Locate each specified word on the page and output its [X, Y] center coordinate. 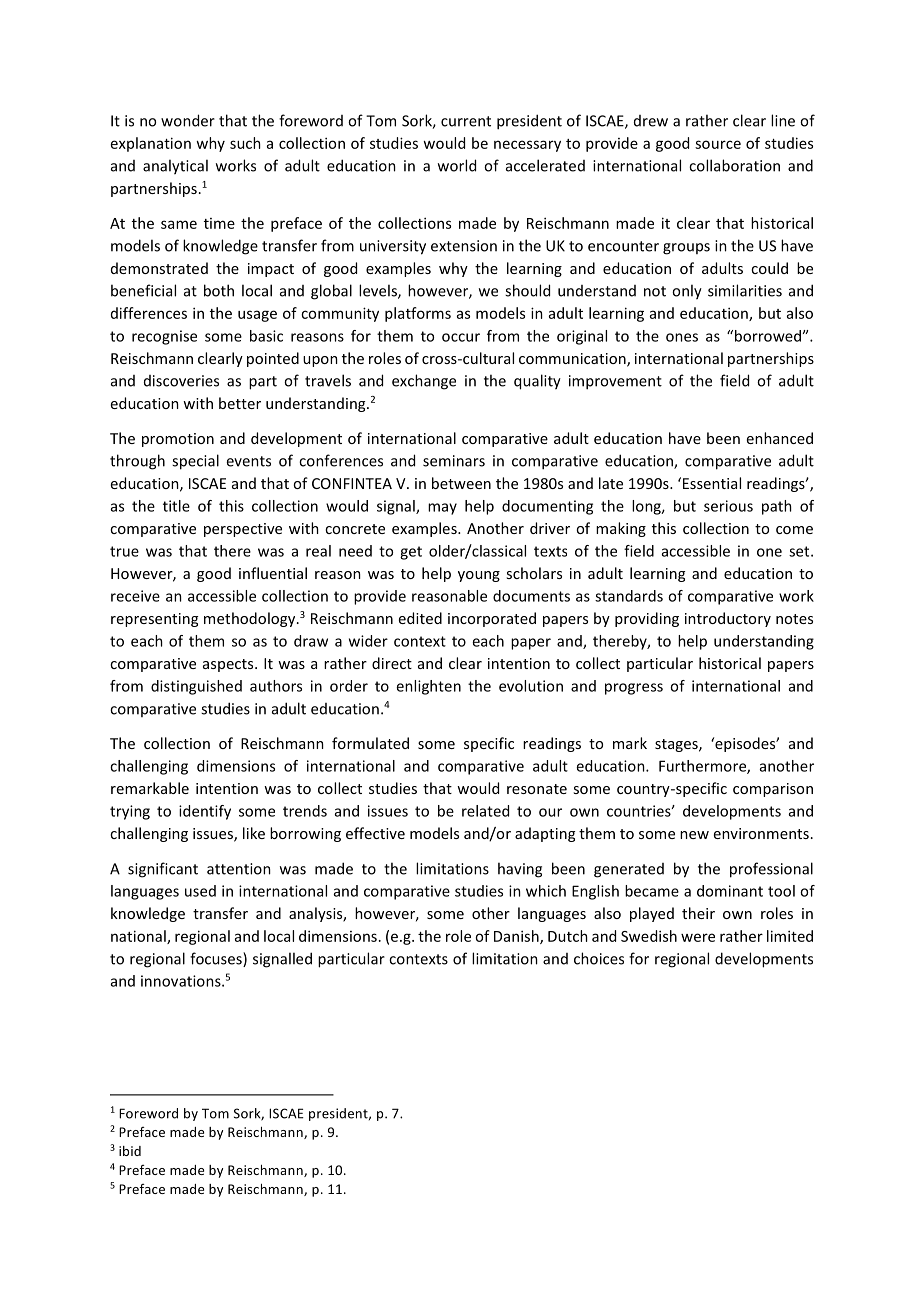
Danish [517, 937]
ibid [130, 1151]
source [718, 144]
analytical [175, 167]
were [698, 937]
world [457, 165]
